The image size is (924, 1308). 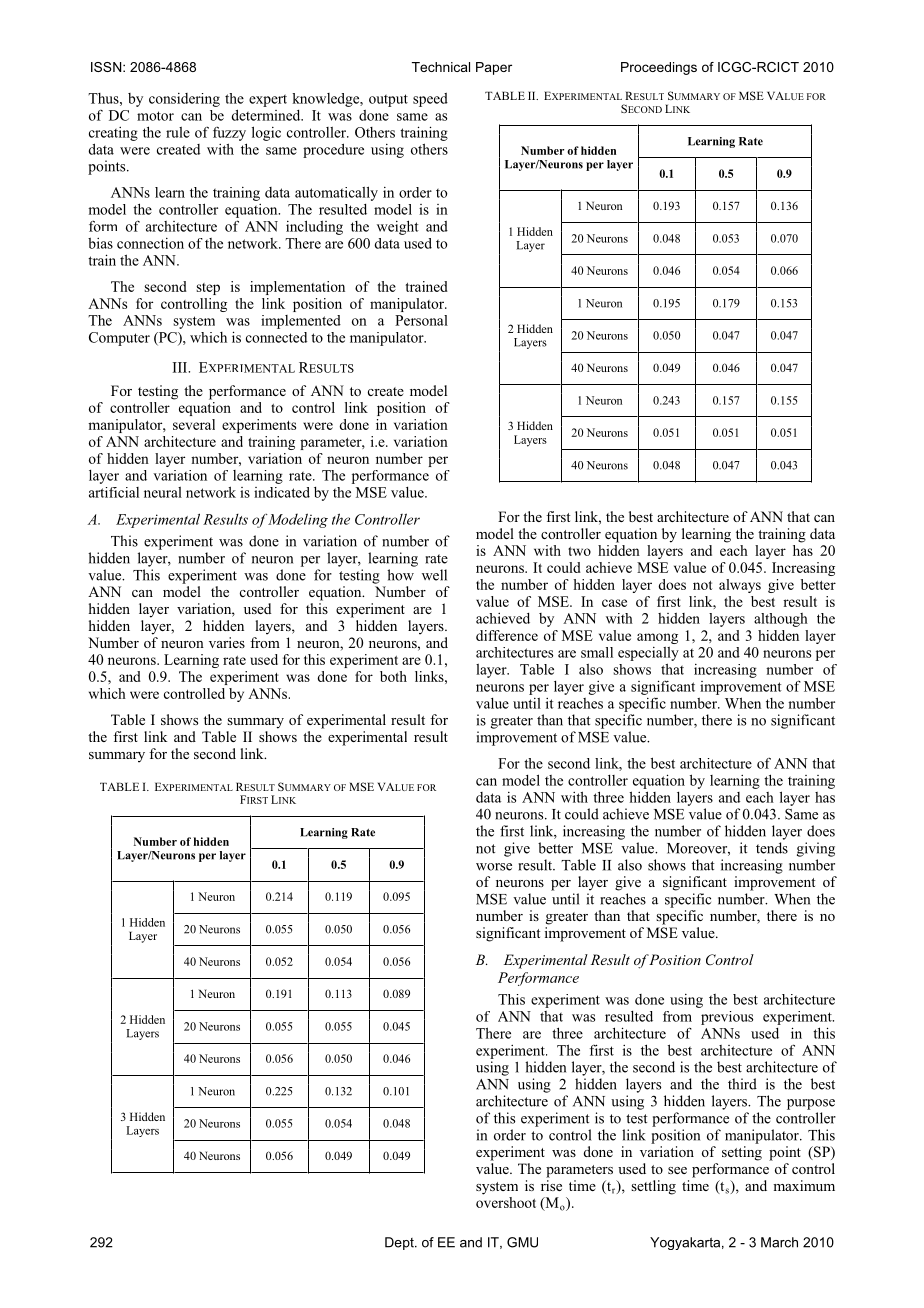 What do you see at coordinates (163, 492) in the screenshot?
I see `neural` at bounding box center [163, 492].
